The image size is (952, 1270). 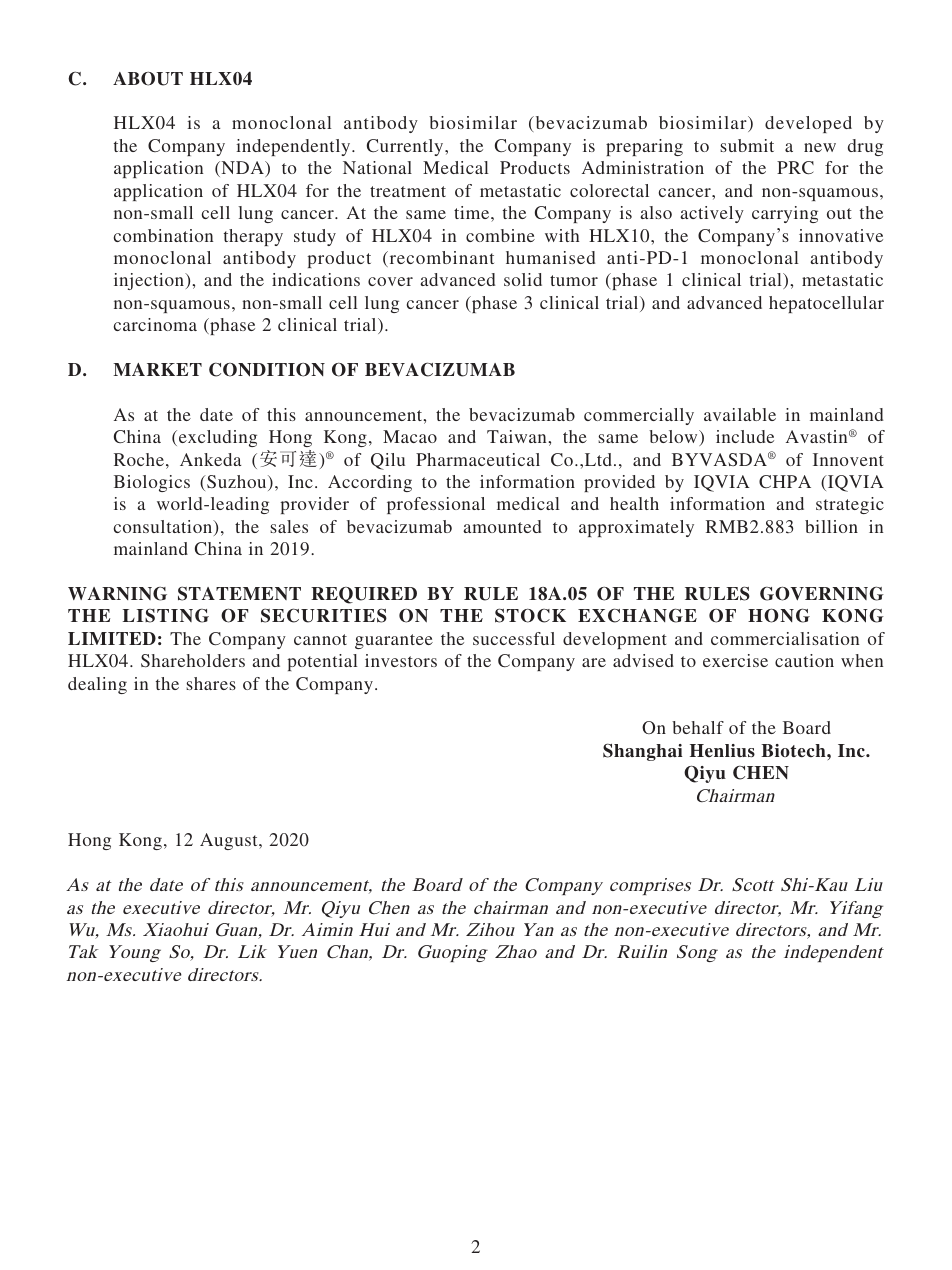 What do you see at coordinates (148, 79) in the image?
I see `ABOUT` at bounding box center [148, 79].
